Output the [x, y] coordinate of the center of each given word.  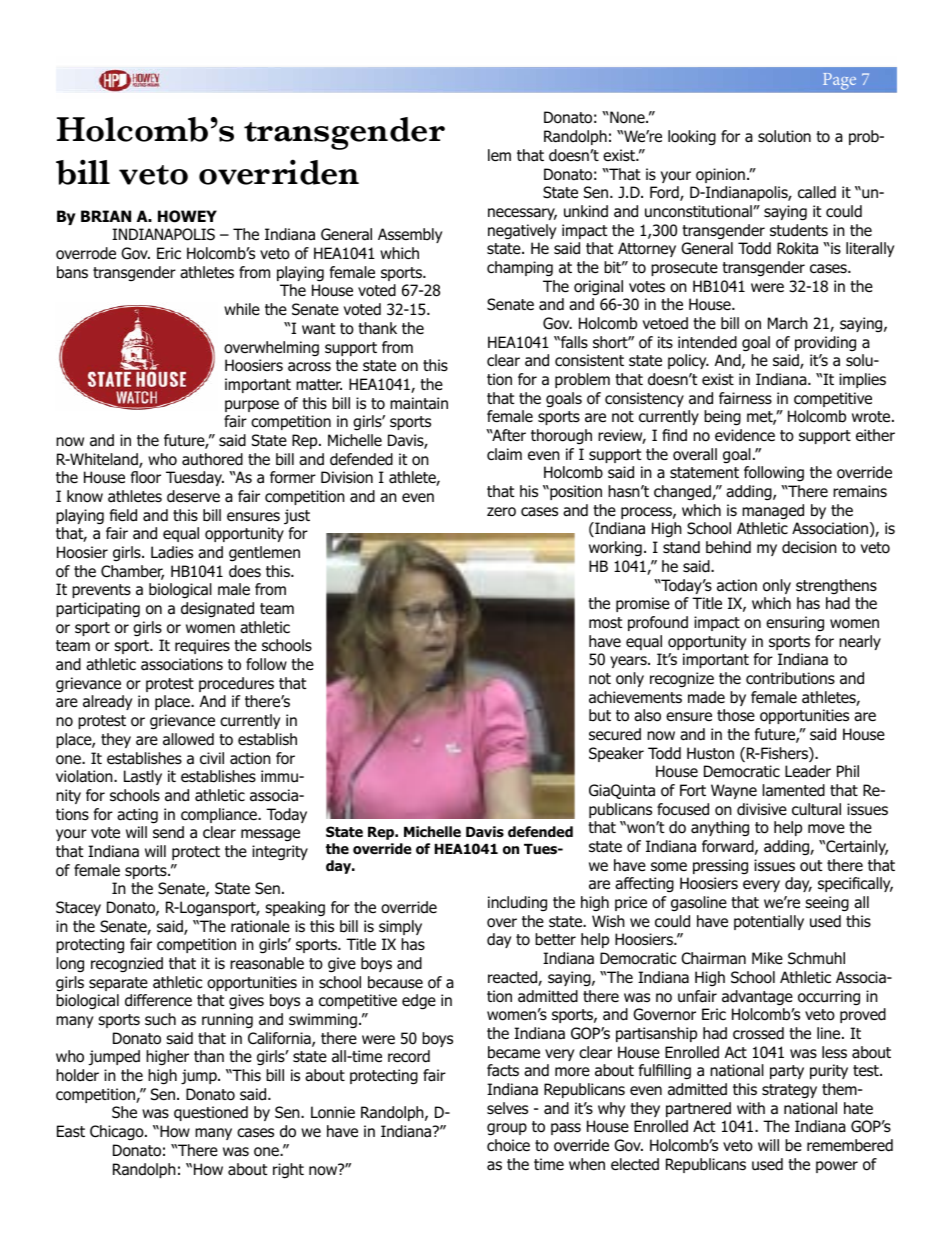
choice [508, 1145]
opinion [720, 175]
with [751, 1108]
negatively [522, 232]
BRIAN [106, 216]
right [288, 1170]
